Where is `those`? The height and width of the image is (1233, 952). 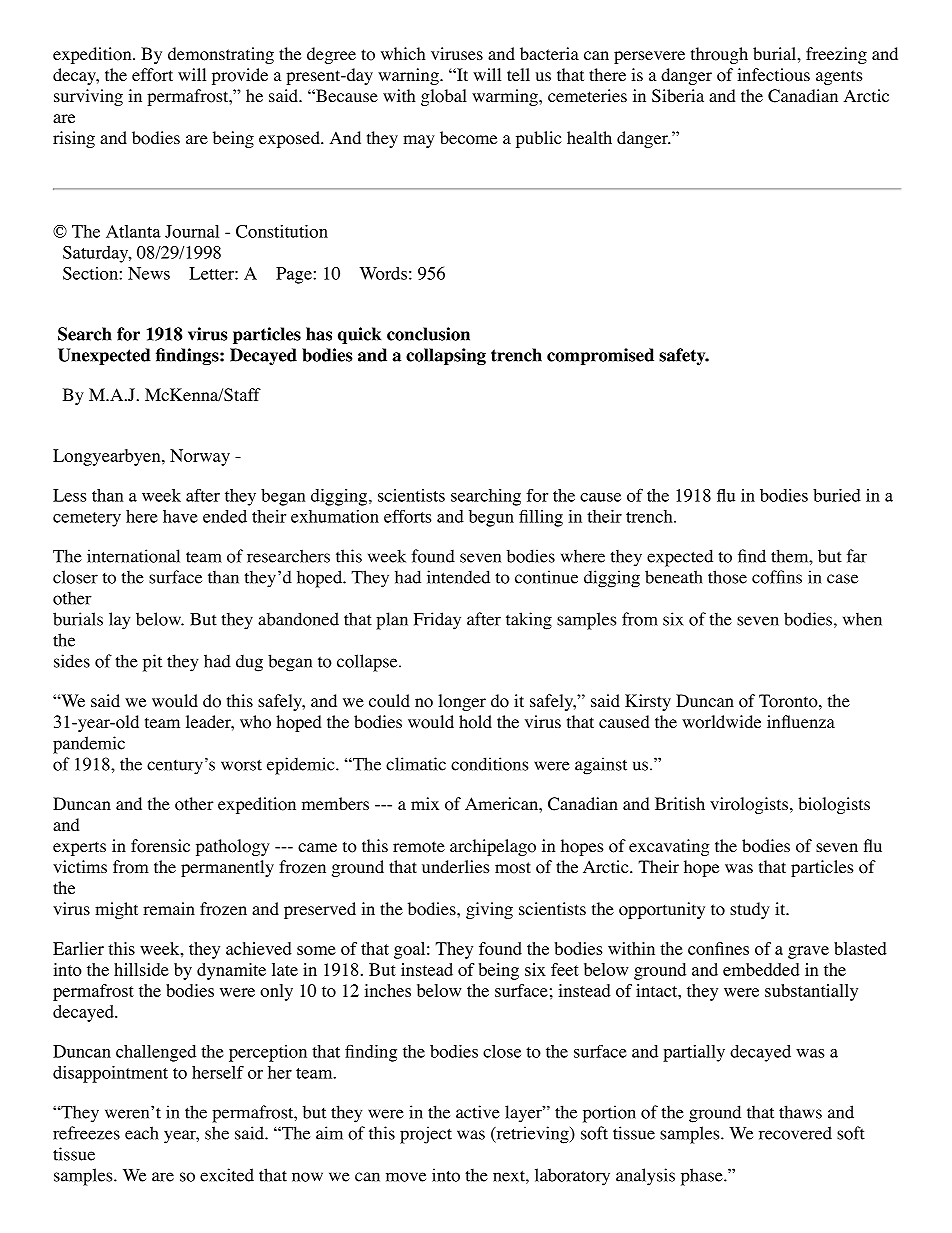 those is located at coordinates (727, 577).
